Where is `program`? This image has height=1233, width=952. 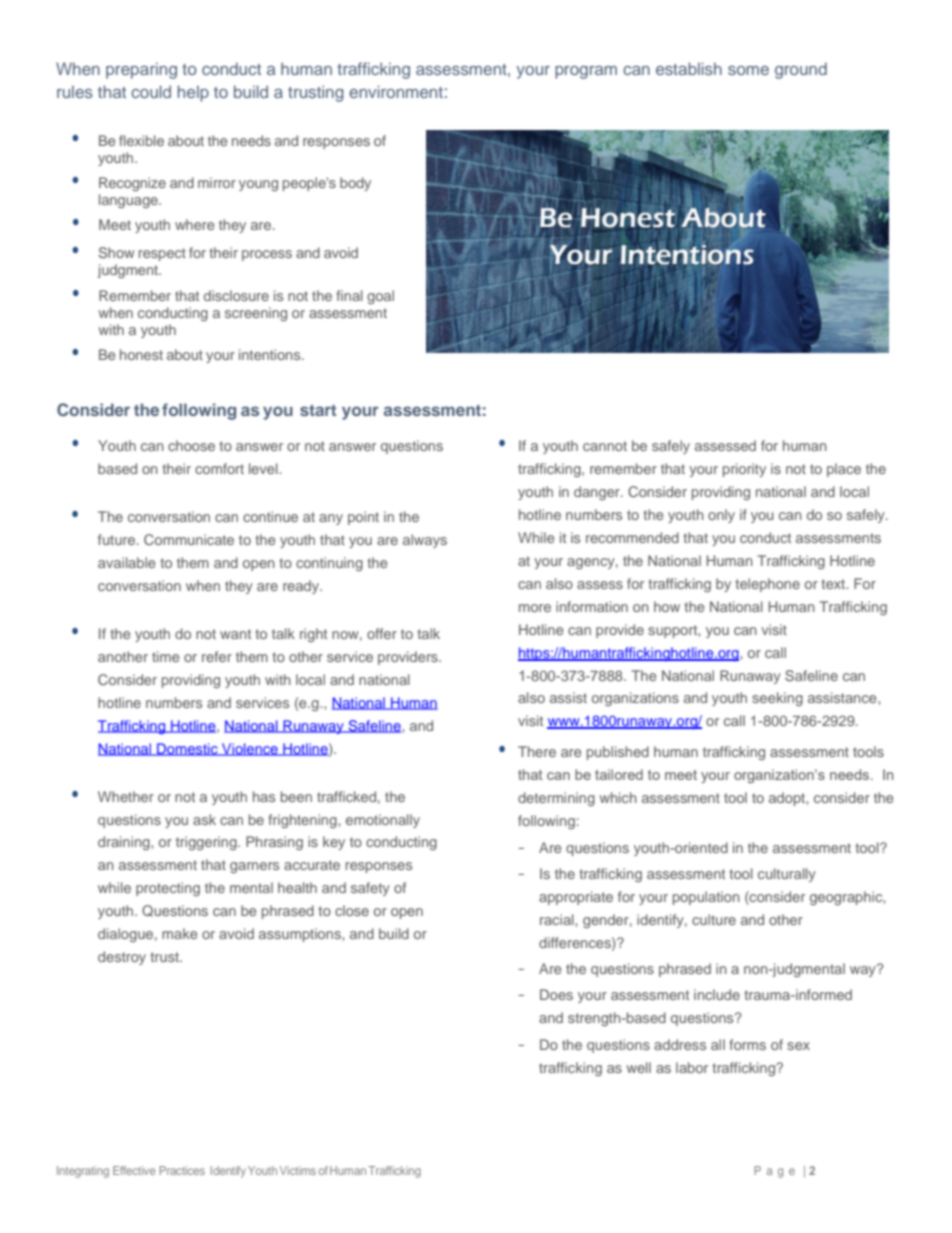 program is located at coordinates (586, 72).
